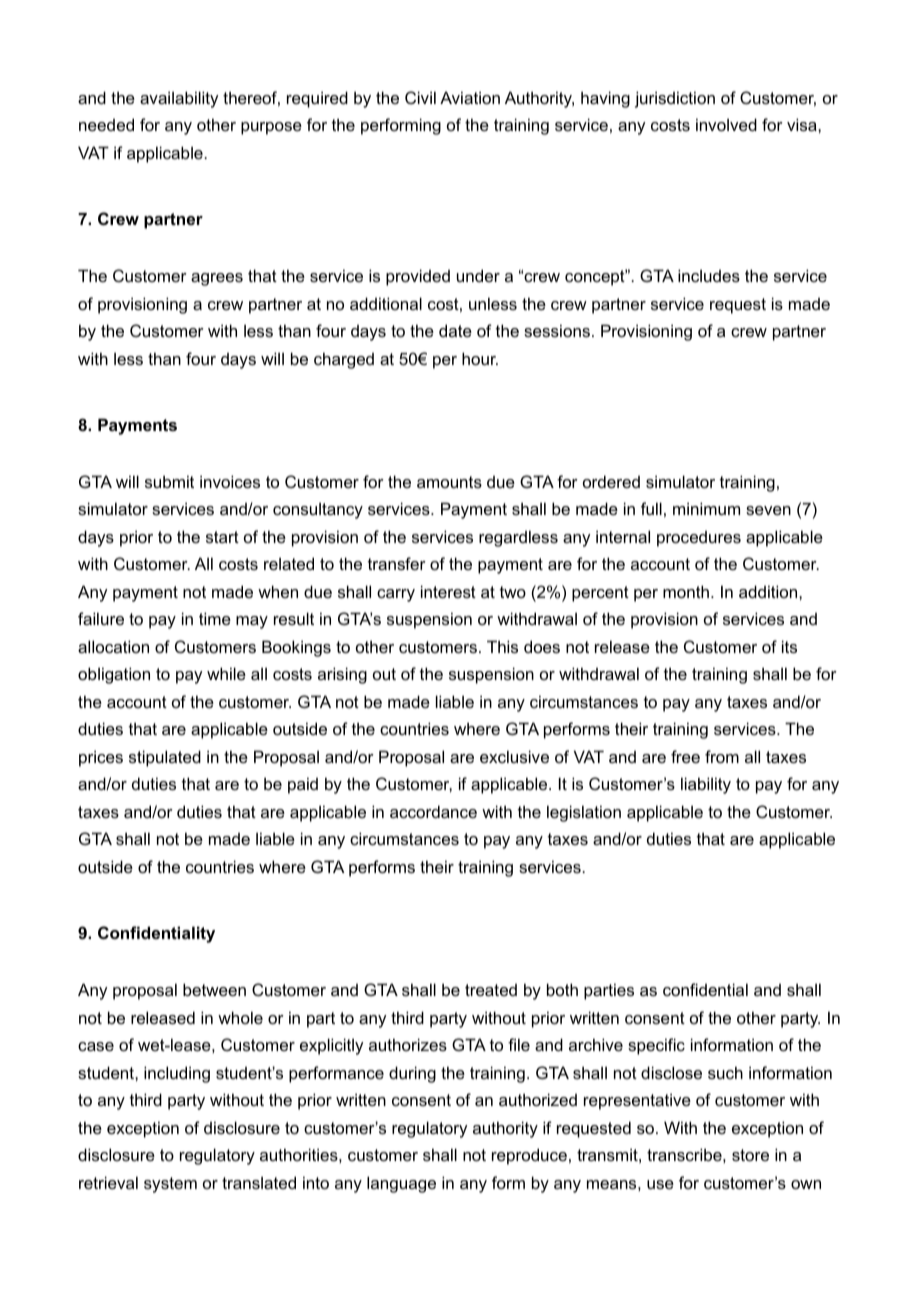  I want to click on language, so click(401, 1184).
